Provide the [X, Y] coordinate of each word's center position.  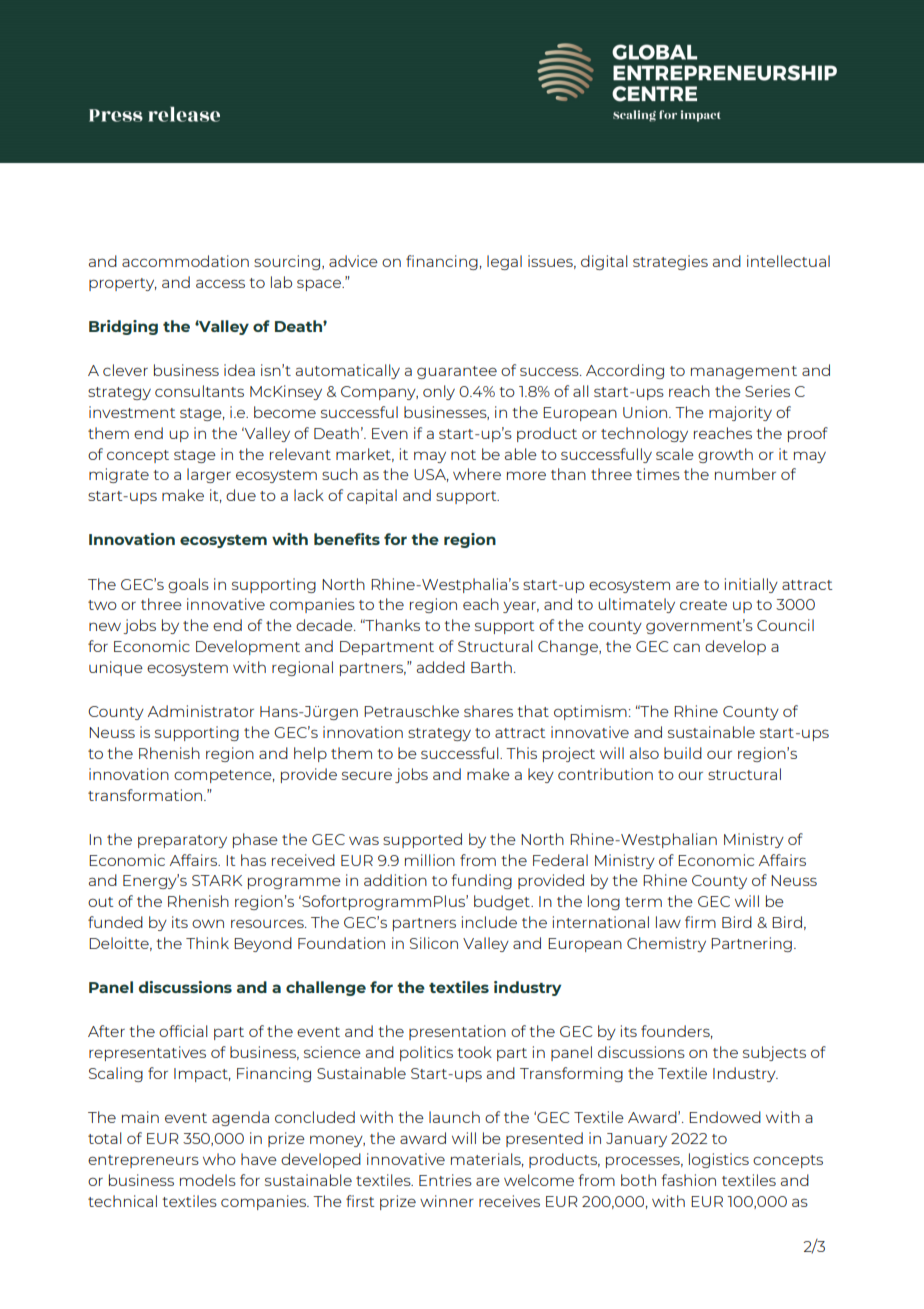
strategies [670, 262]
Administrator [201, 711]
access [220, 283]
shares [488, 711]
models [208, 1180]
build [683, 753]
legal [504, 262]
